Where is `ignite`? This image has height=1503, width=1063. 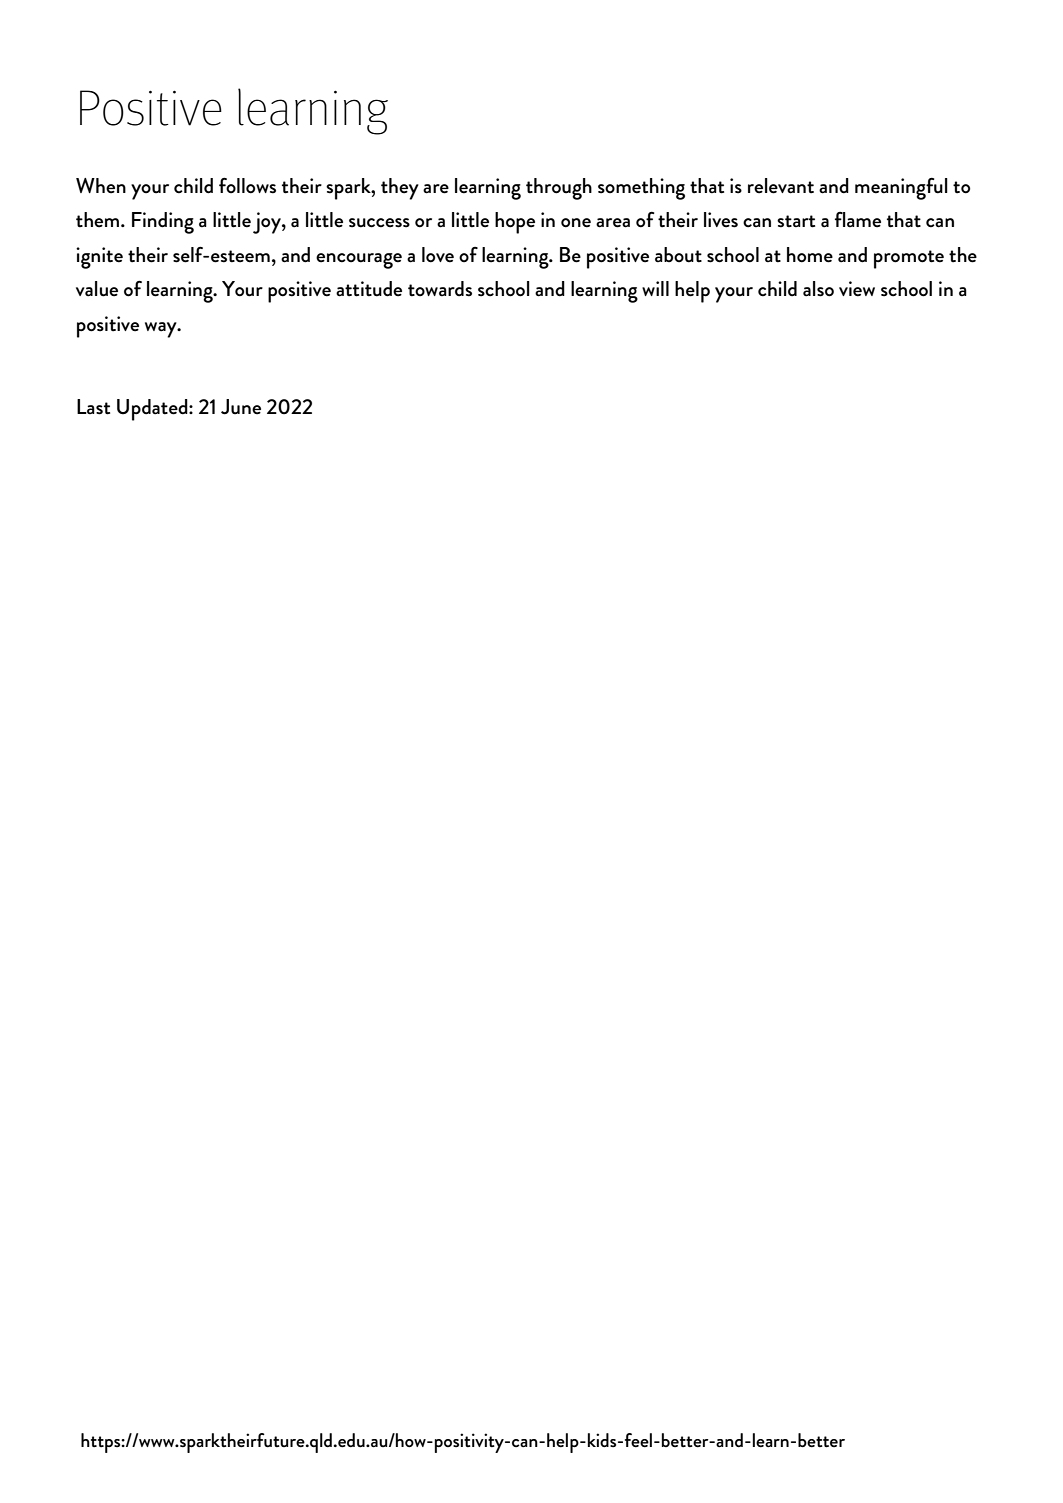
ignite is located at coordinates (99, 258).
